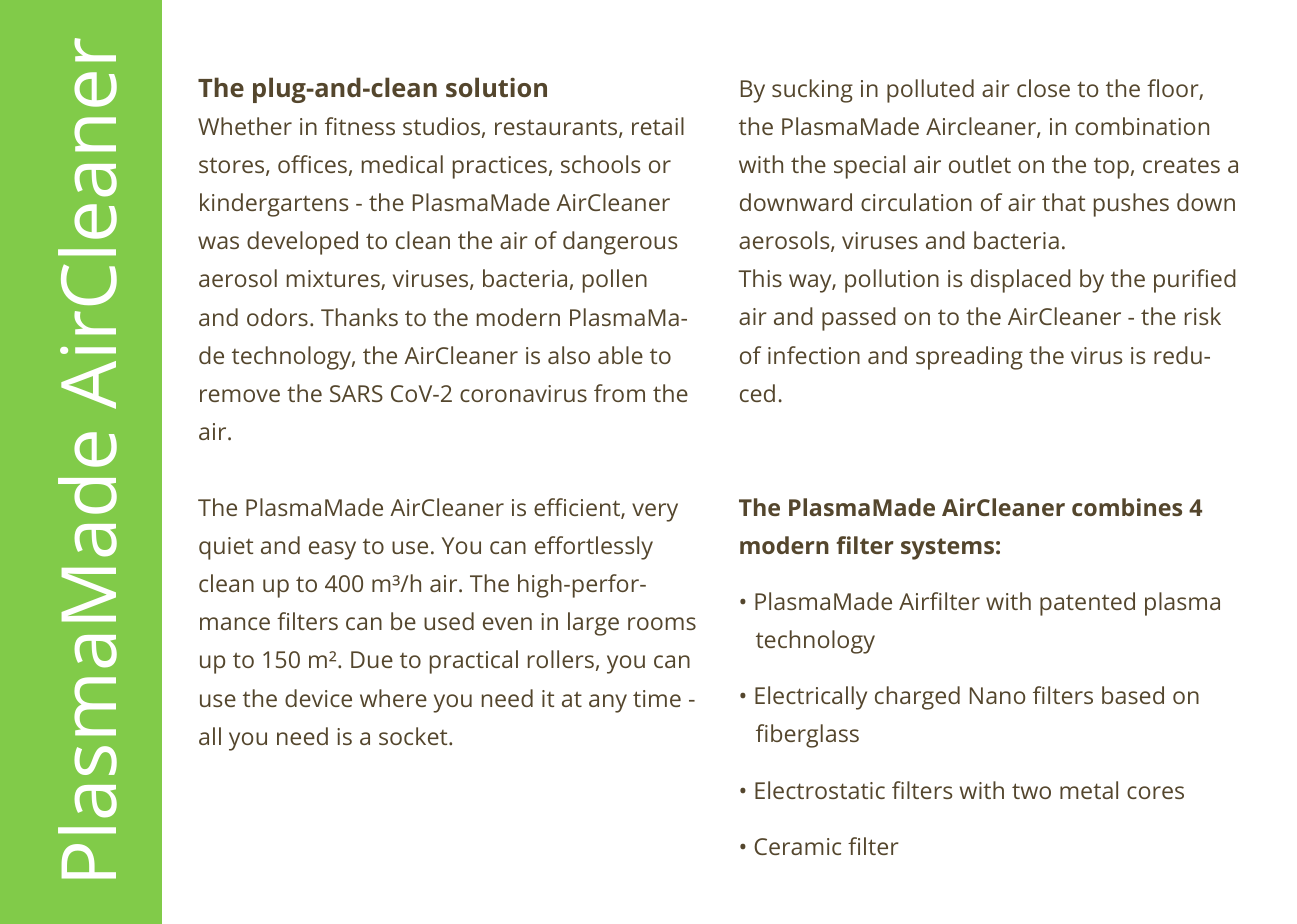 The width and height of the document is (1297, 924). What do you see at coordinates (1127, 507) in the document?
I see `combines` at bounding box center [1127, 507].
